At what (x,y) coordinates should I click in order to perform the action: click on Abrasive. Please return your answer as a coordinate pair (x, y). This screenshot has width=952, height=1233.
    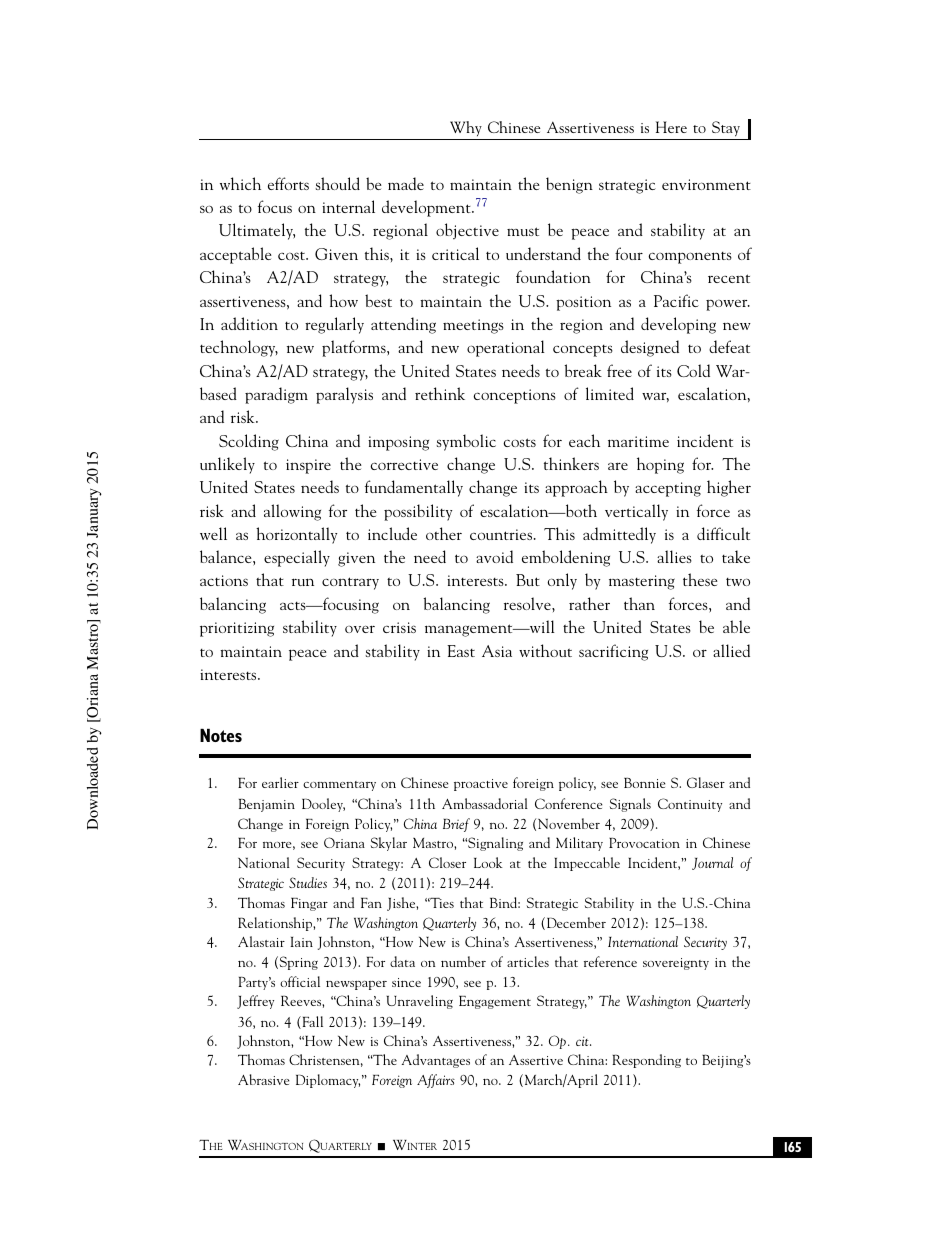
    Looking at the image, I should click on (263, 1079).
